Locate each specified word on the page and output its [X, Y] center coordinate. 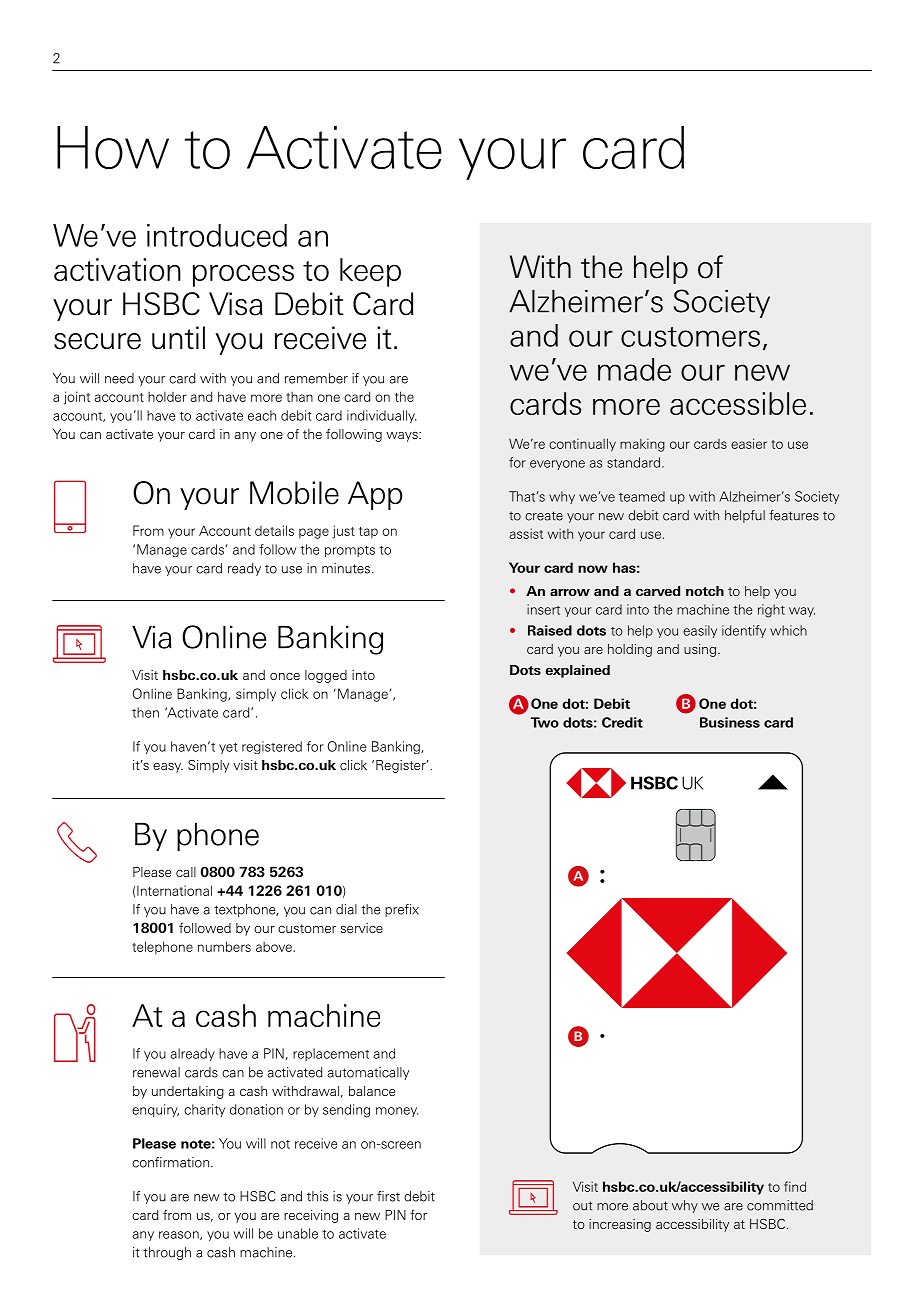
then [145, 712]
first [388, 1196]
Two [545, 722]
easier [749, 443]
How [113, 147]
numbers [224, 946]
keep [370, 272]
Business [730, 722]
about [650, 1205]
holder [167, 396]
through [167, 1253]
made [634, 369]
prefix [402, 910]
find [795, 1186]
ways [403, 437]
